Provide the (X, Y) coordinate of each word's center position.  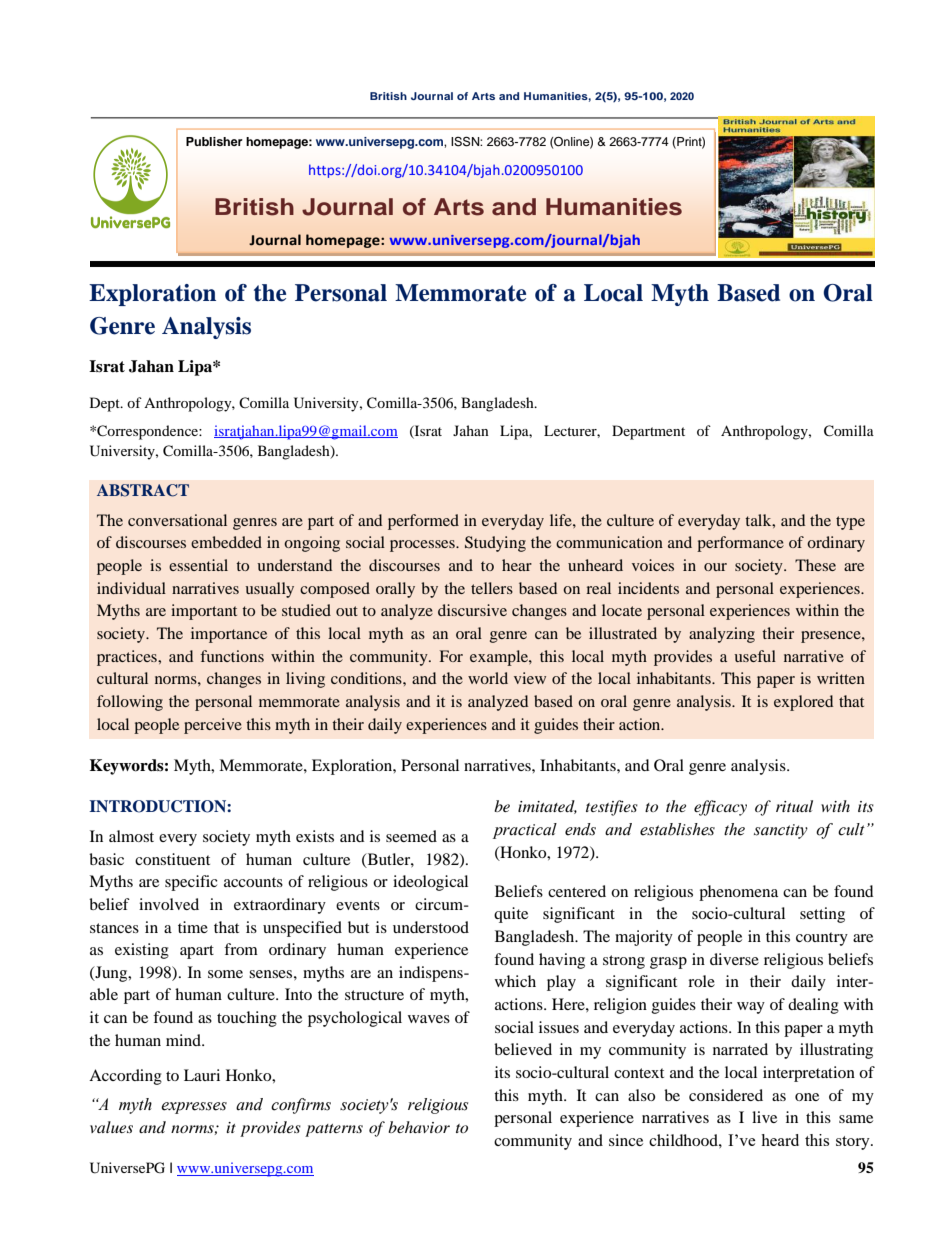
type (850, 523)
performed (423, 522)
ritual (794, 806)
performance (740, 544)
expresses (194, 1108)
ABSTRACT (143, 490)
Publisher (214, 141)
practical (525, 831)
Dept (106, 404)
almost (131, 836)
